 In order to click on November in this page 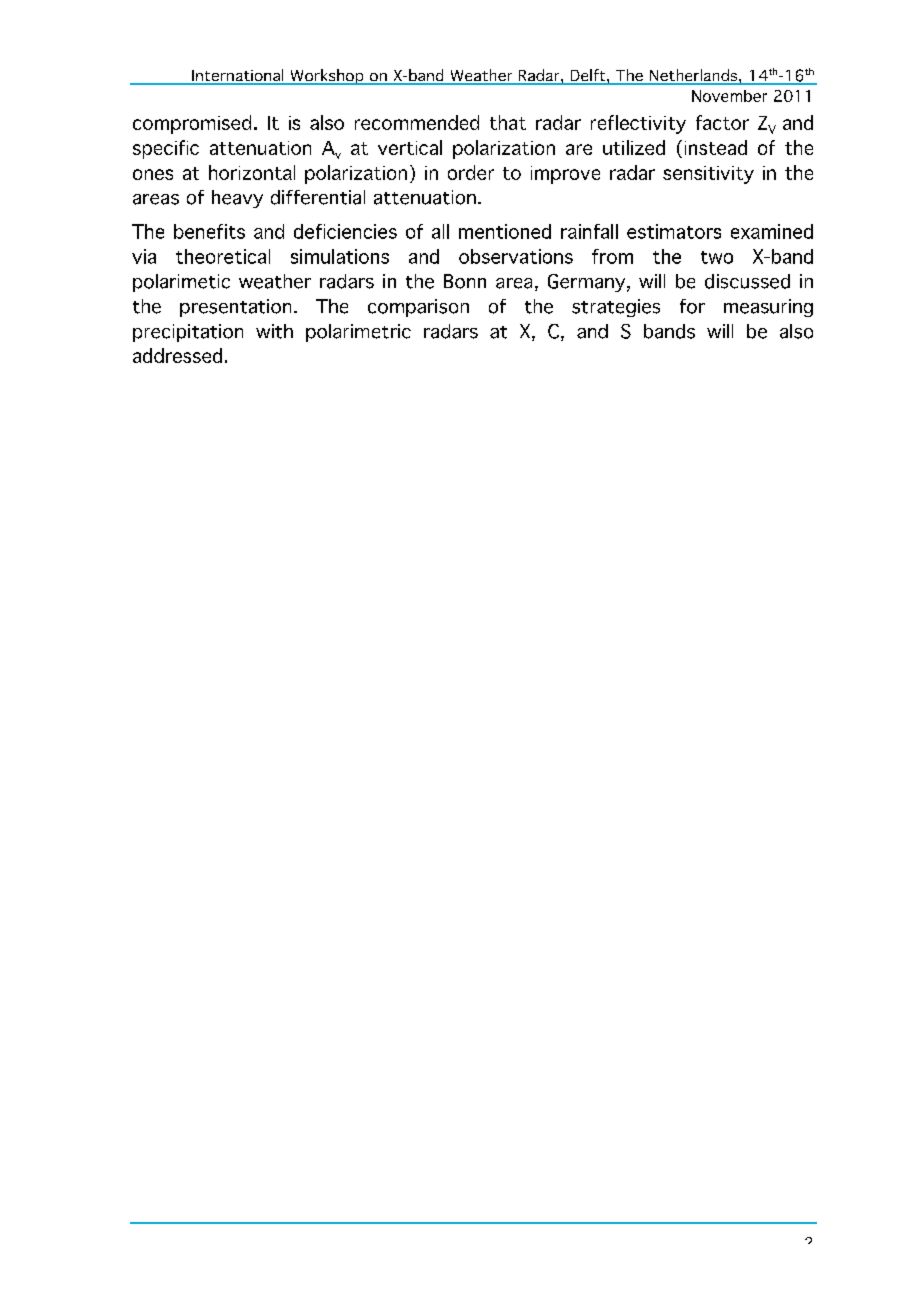, I will do `click(729, 96)`.
